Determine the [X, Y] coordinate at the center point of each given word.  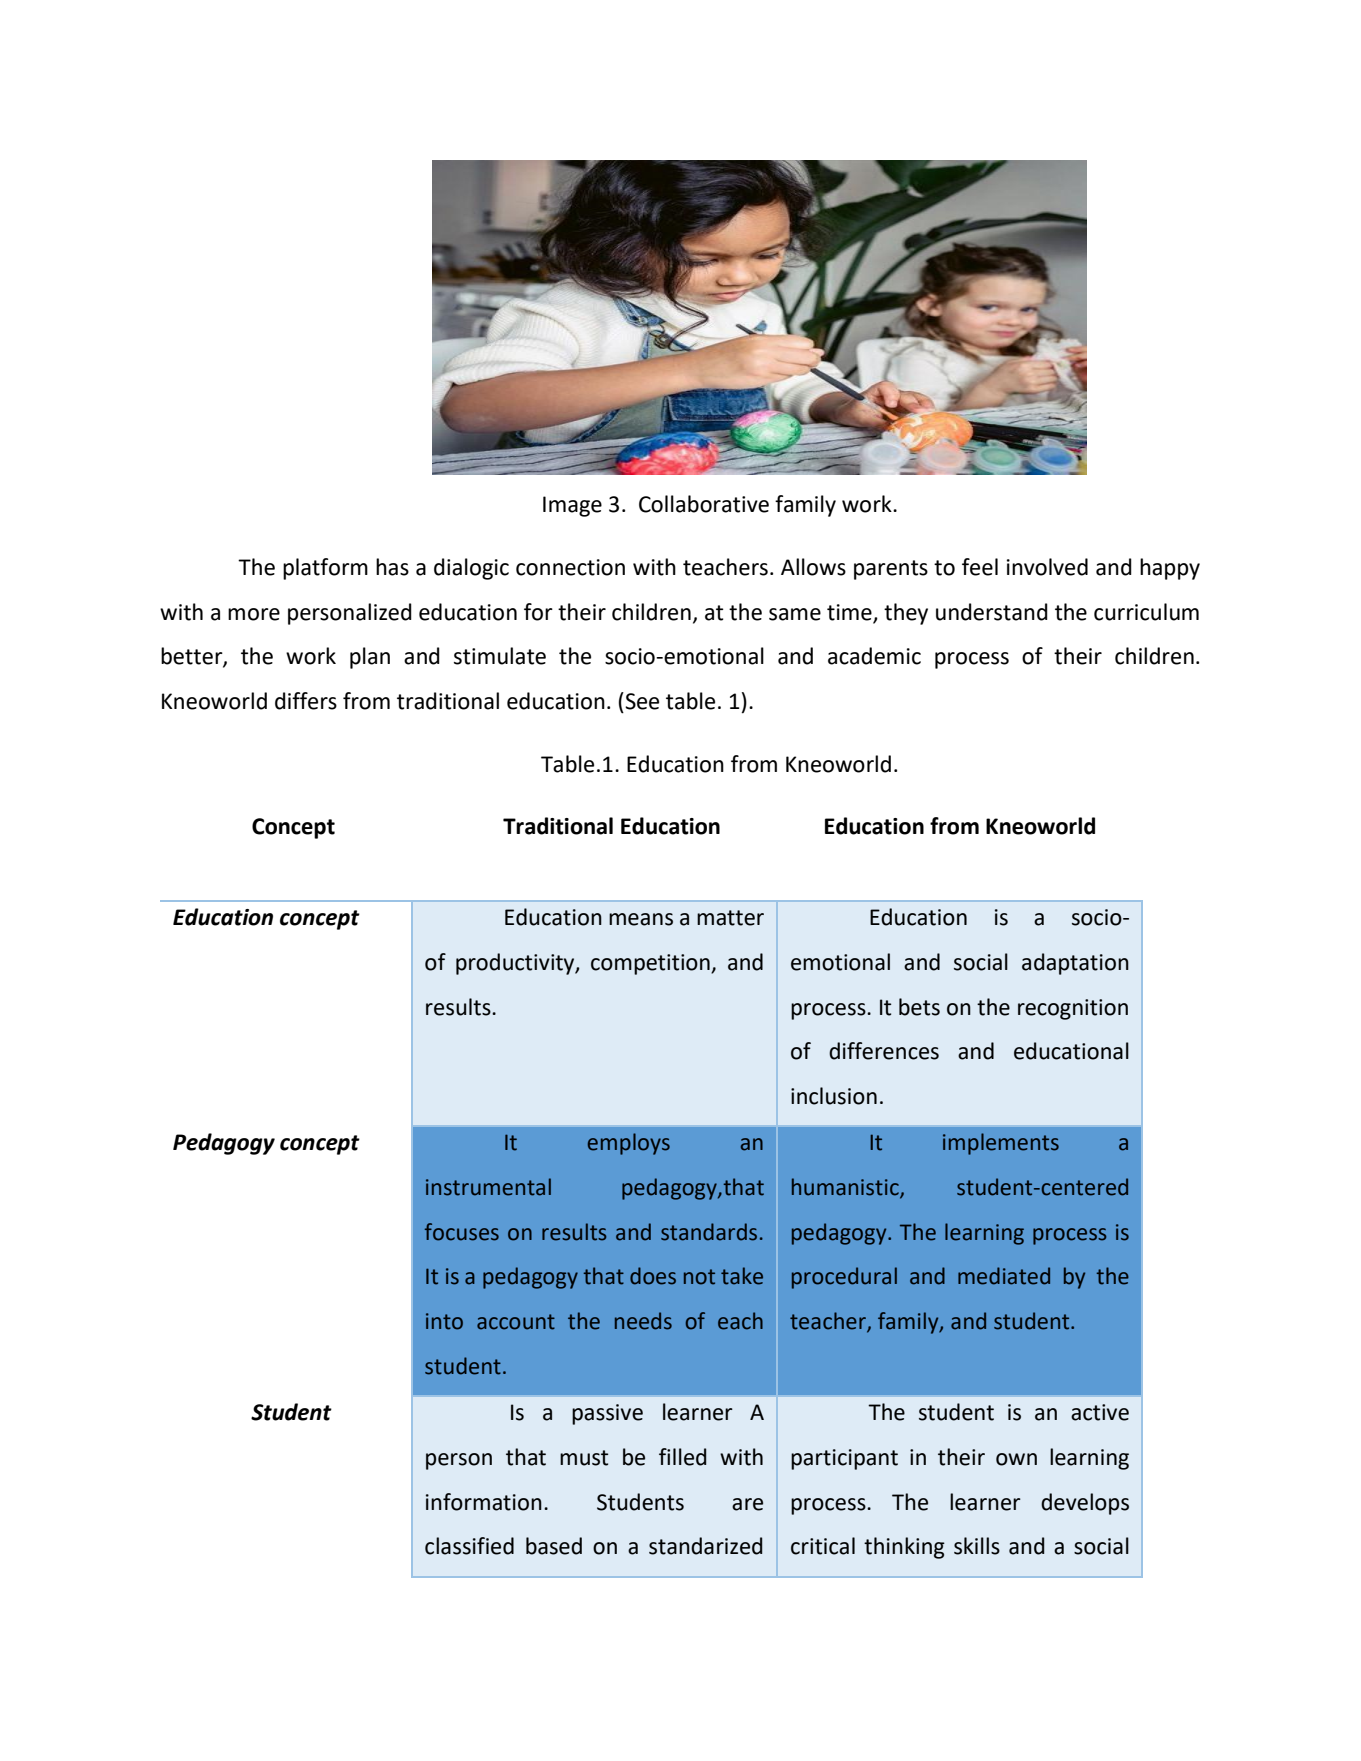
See [641, 701]
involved [1047, 567]
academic [874, 656]
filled [682, 1457]
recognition [1073, 1009]
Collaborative [704, 504]
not [699, 1277]
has [392, 567]
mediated [1004, 1276]
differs [306, 701]
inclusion [834, 1096]
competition [651, 964]
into [444, 1321]
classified [469, 1546]
